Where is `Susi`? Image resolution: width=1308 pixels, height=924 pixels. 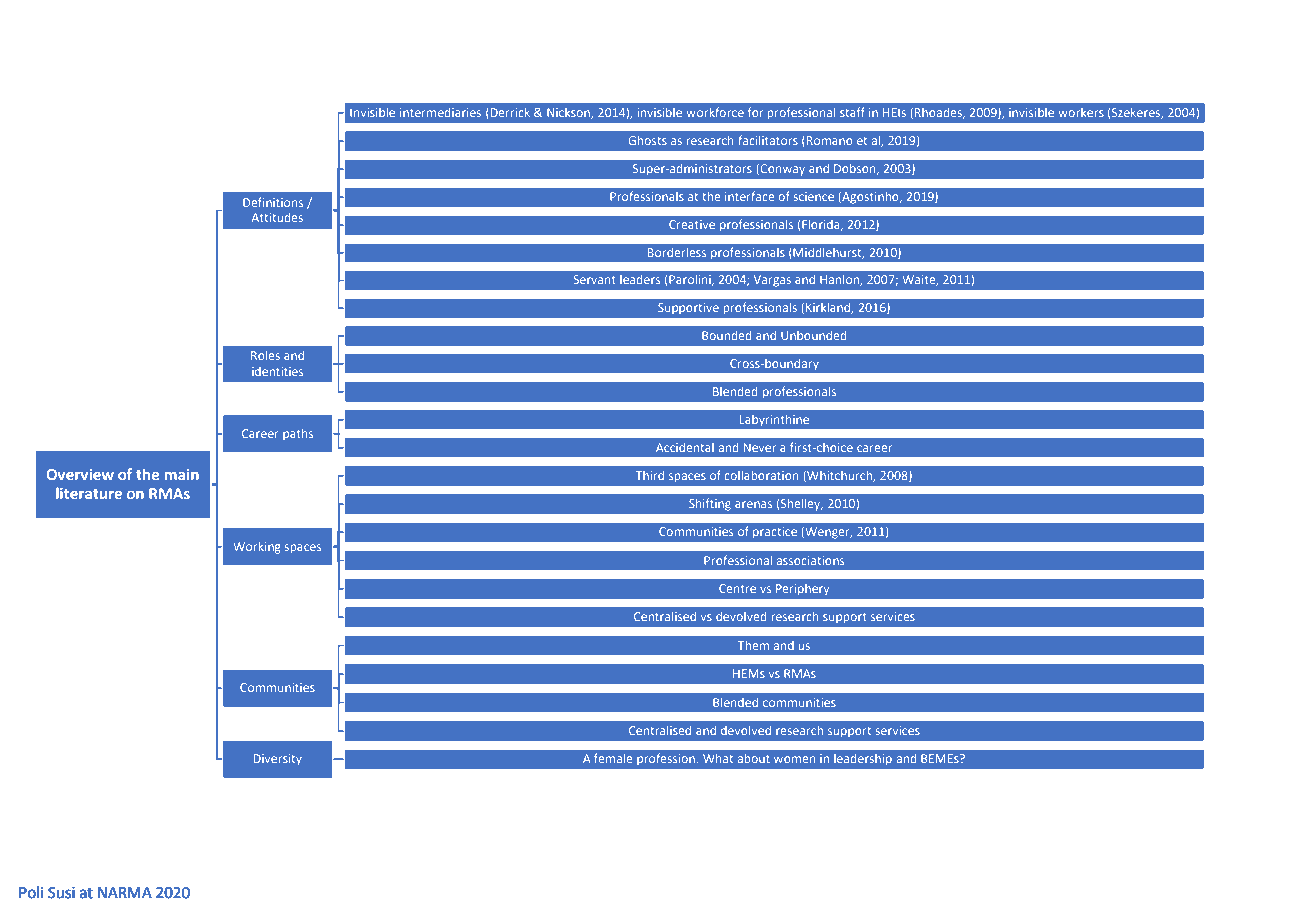
Susi is located at coordinates (61, 893).
